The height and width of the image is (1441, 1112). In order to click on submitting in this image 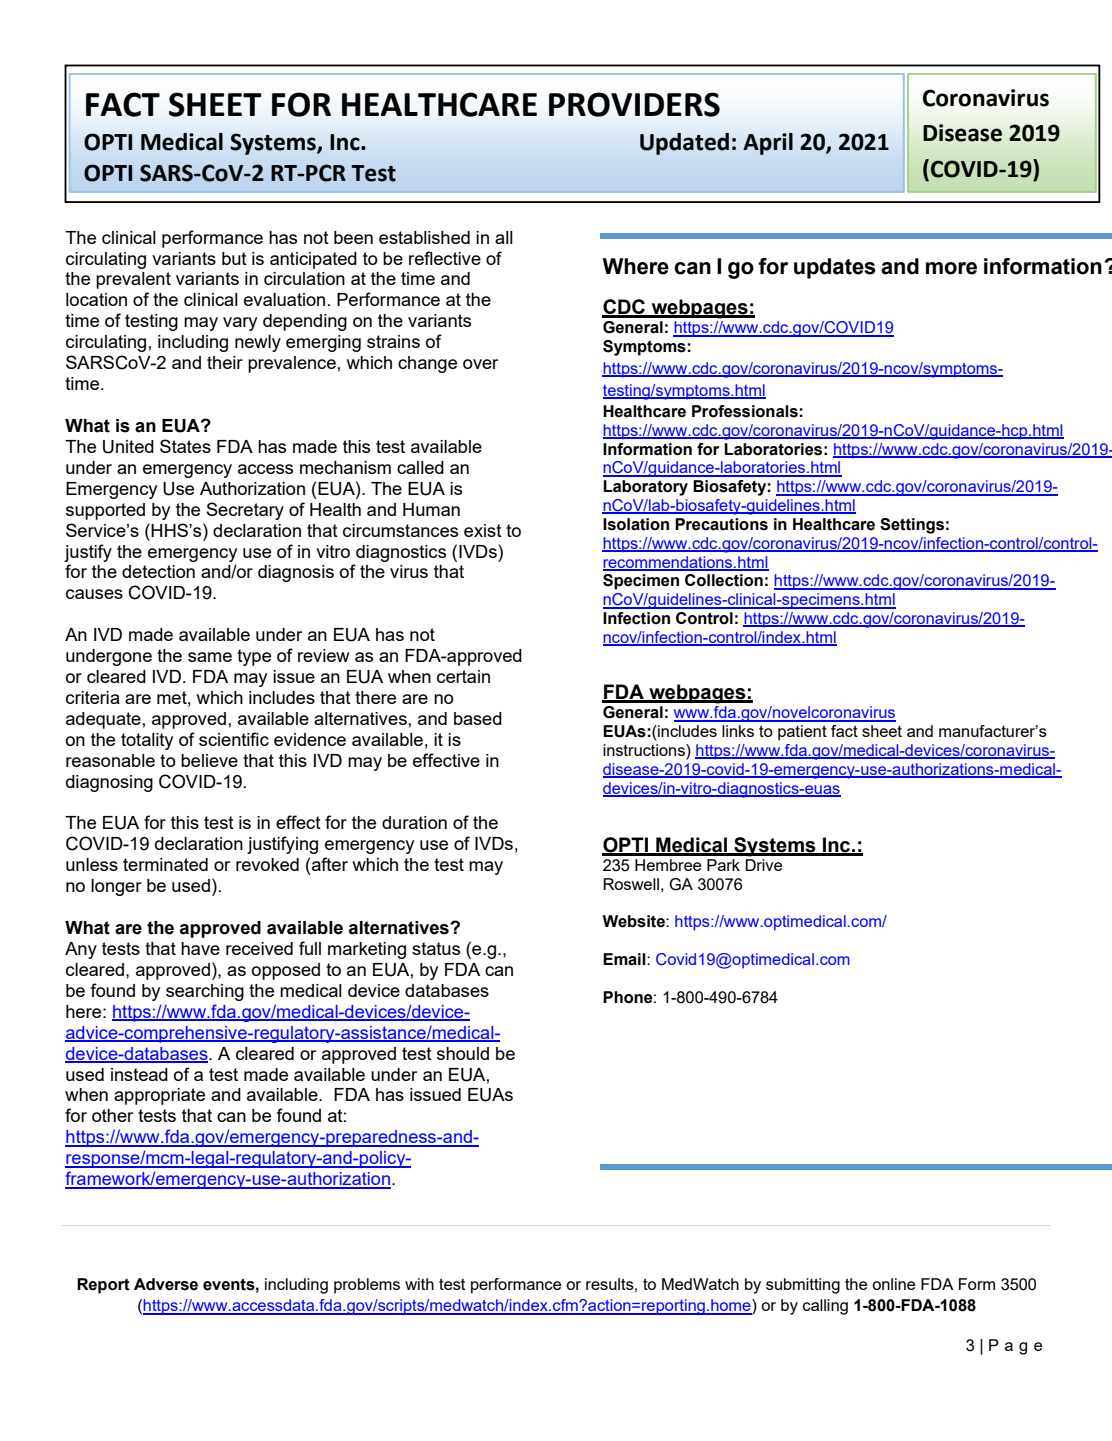, I will do `click(803, 1286)`.
